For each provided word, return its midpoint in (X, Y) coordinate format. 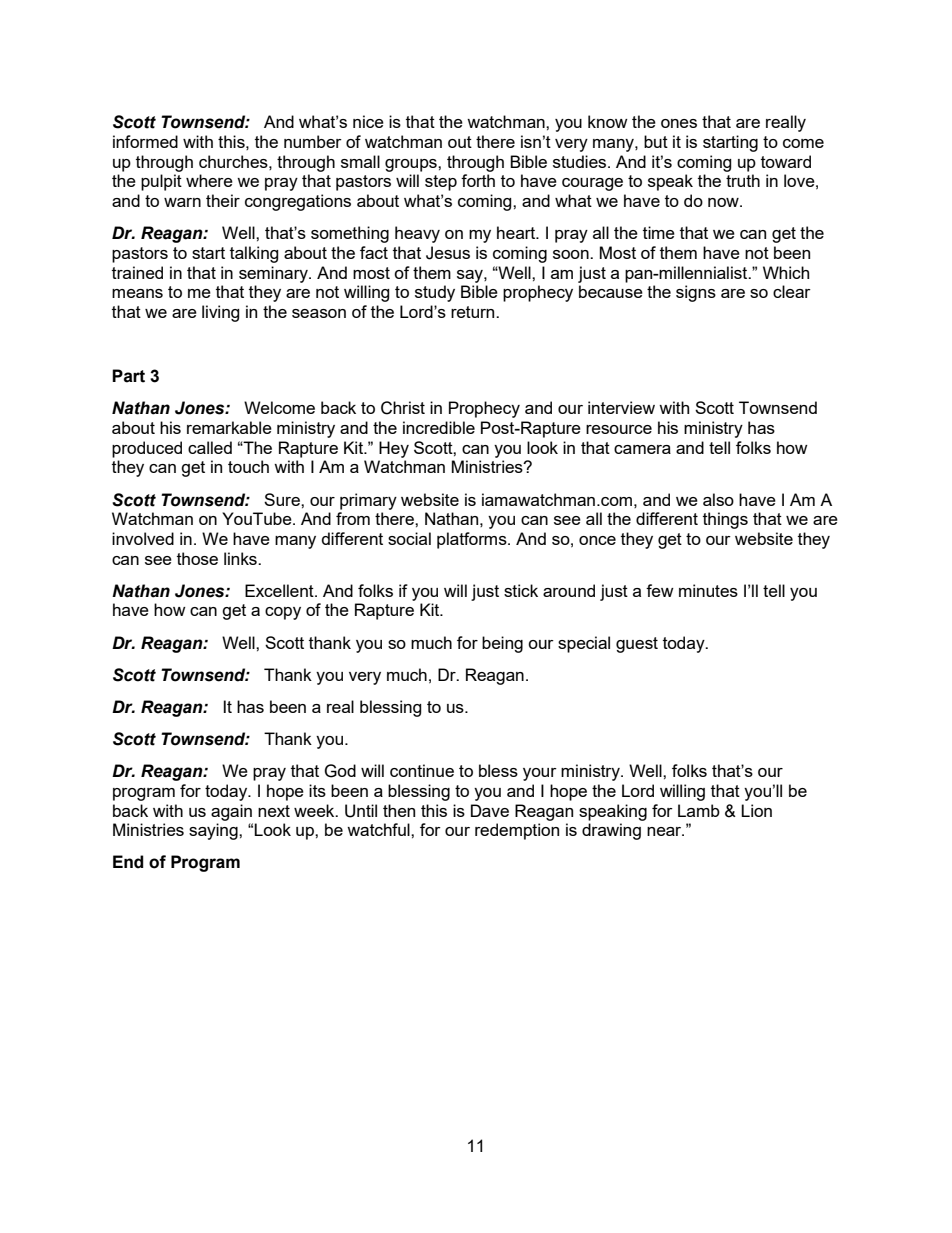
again (231, 812)
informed (145, 141)
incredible (439, 427)
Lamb (699, 810)
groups (412, 165)
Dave (490, 810)
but (656, 141)
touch (248, 466)
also (718, 499)
